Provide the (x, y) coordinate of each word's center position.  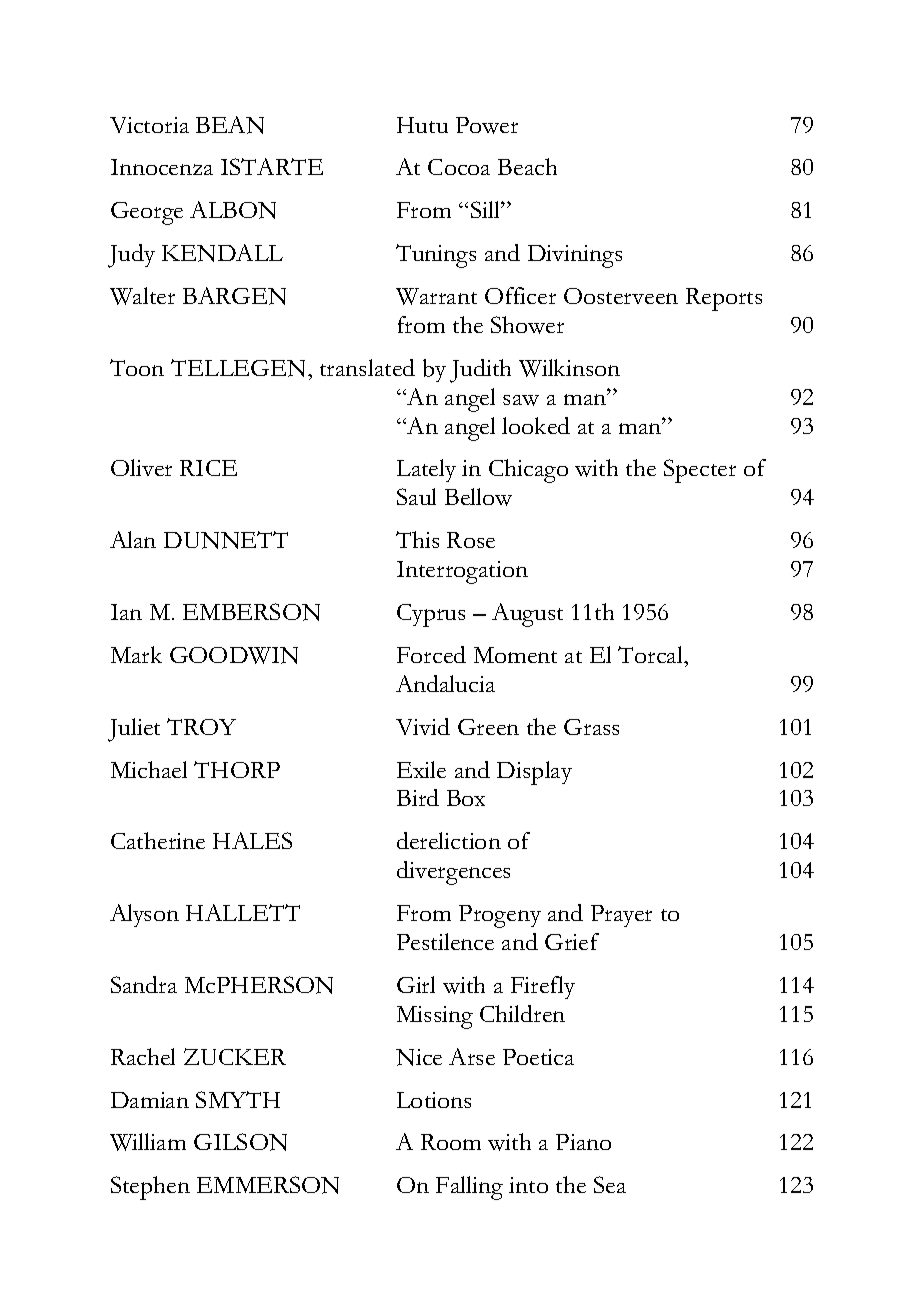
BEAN (230, 125)
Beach (527, 166)
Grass (591, 727)
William (148, 1142)
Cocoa (459, 167)
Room (451, 1142)
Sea (610, 1184)
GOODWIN (234, 655)
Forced (431, 654)
